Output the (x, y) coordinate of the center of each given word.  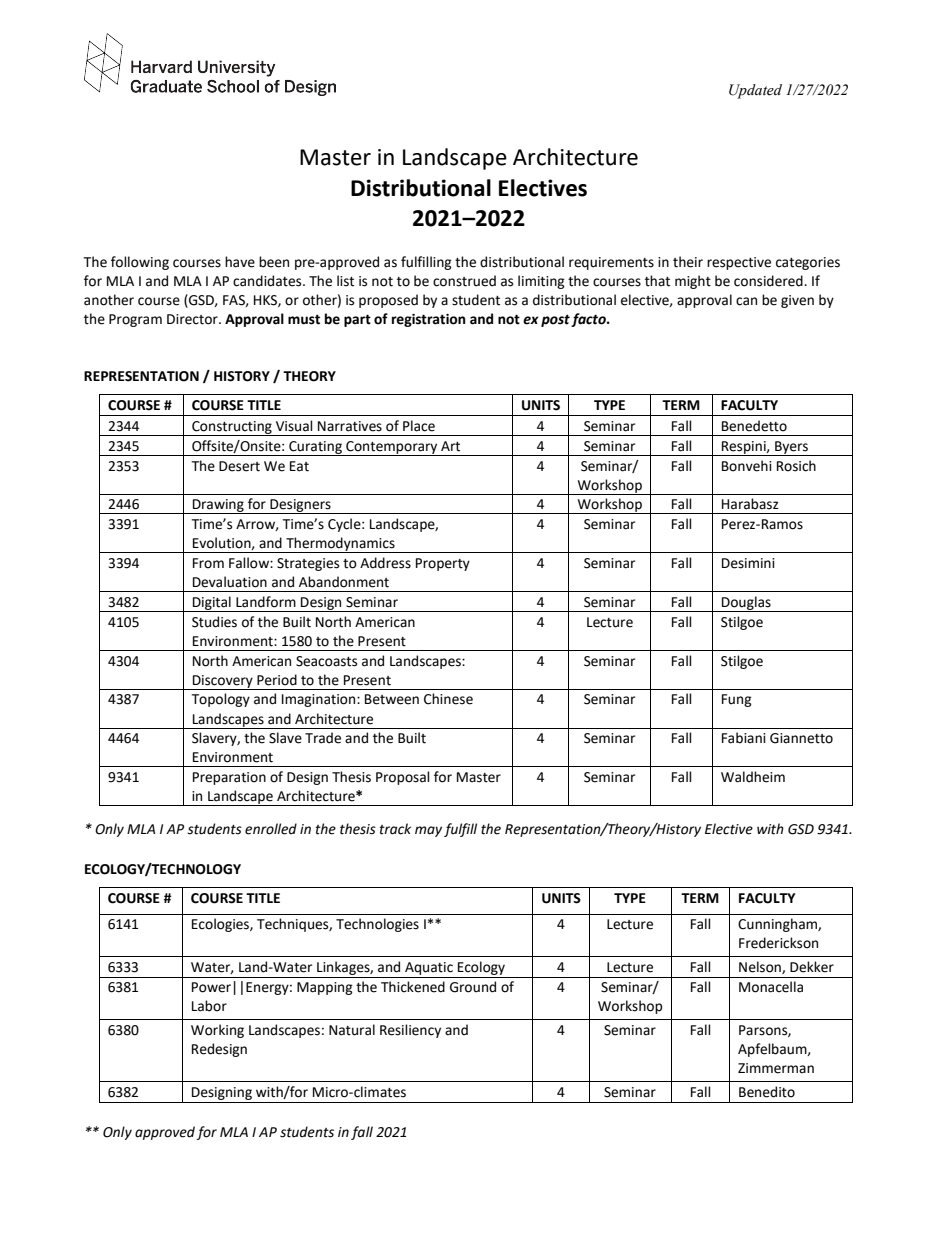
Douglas (746, 604)
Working (217, 1031)
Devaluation (230, 582)
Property (443, 564)
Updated (755, 91)
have (240, 262)
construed (464, 281)
